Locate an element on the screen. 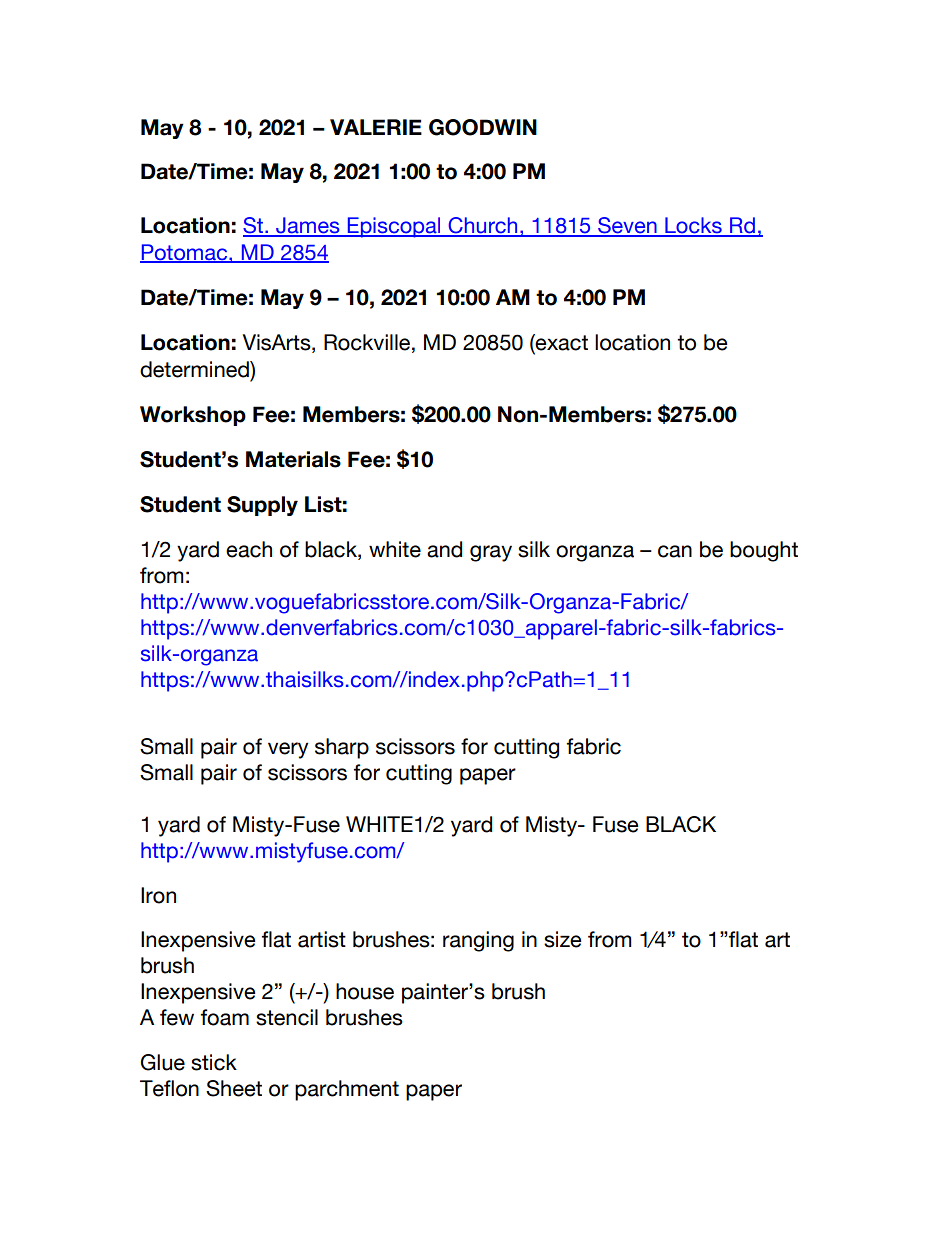 Image resolution: width=952 pixels, height=1233 pixels. very is located at coordinates (288, 750).
